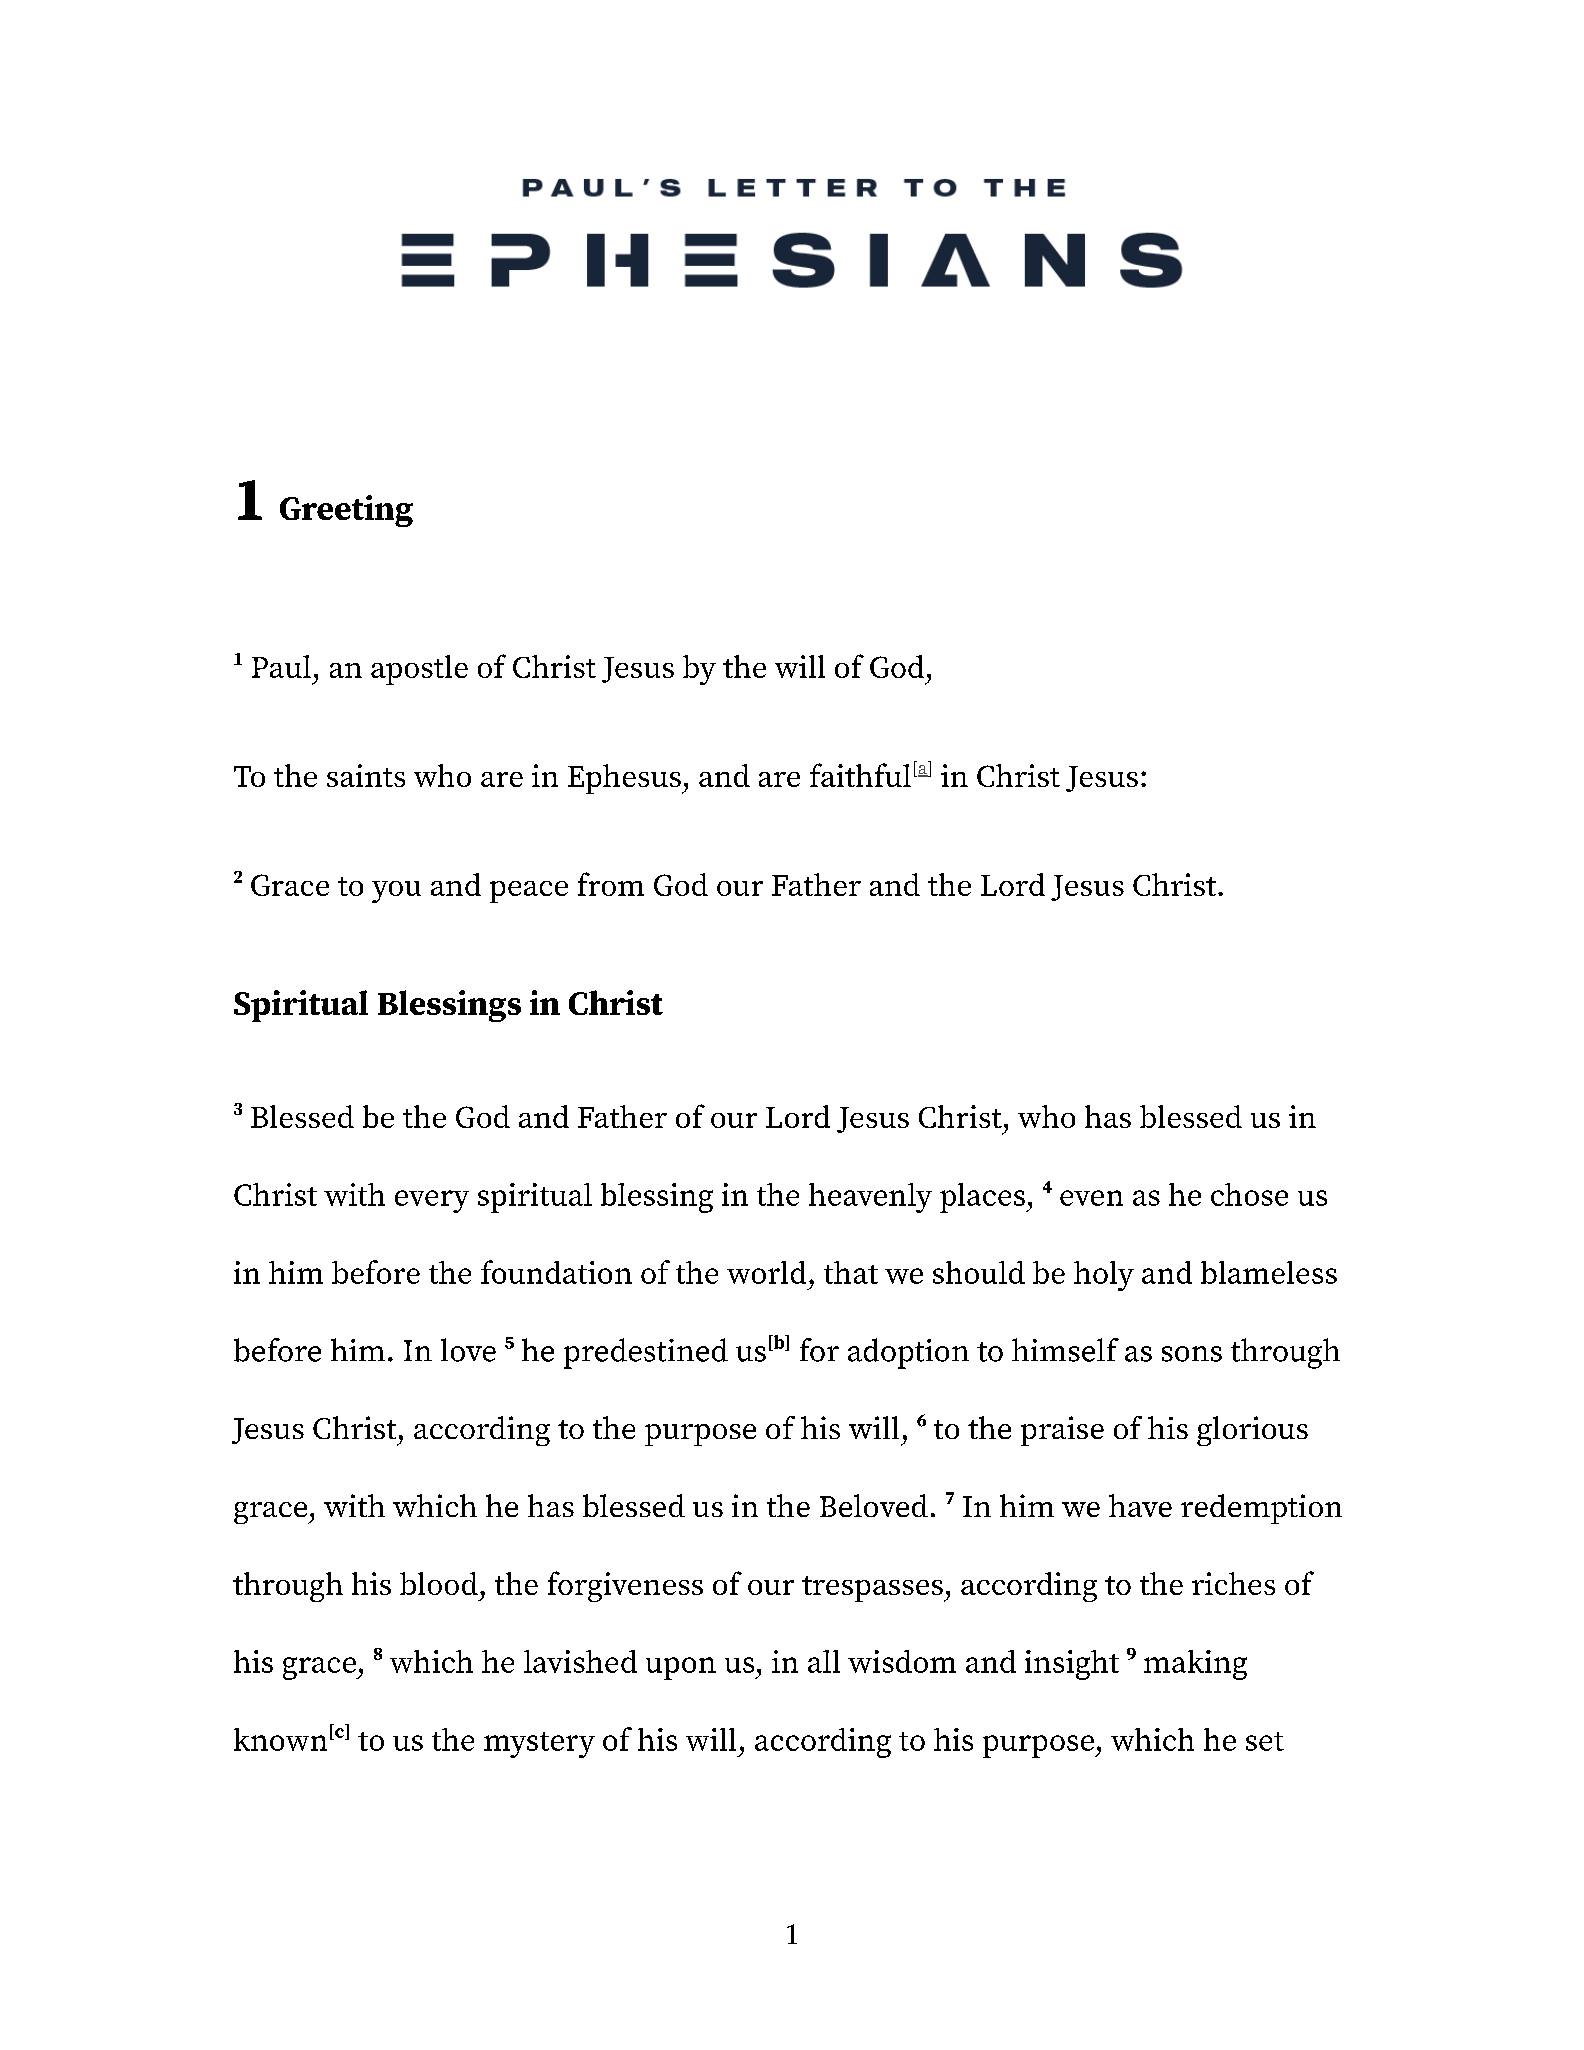  I want to click on Greeting, so click(346, 511).
